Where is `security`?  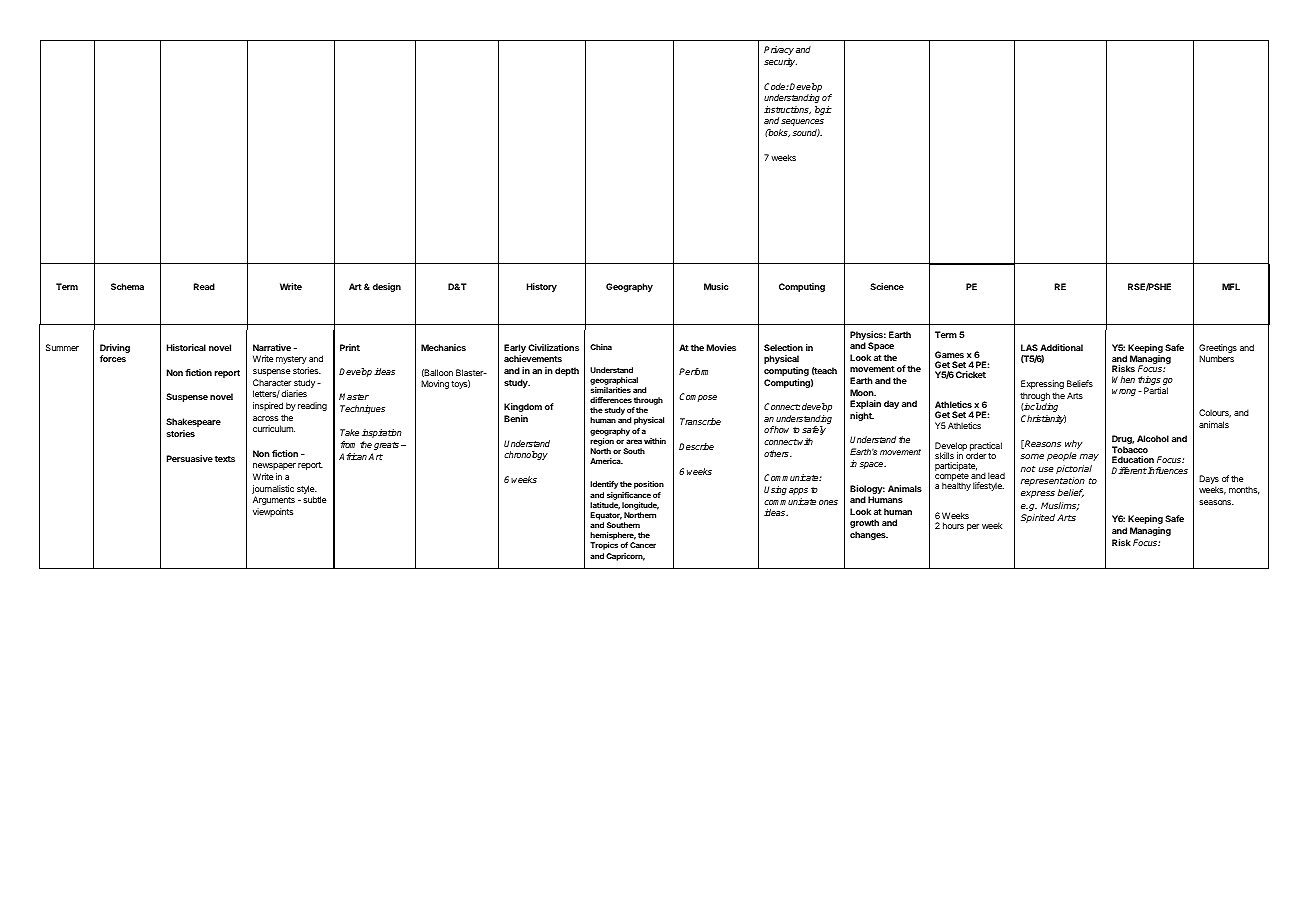
security is located at coordinates (780, 62).
